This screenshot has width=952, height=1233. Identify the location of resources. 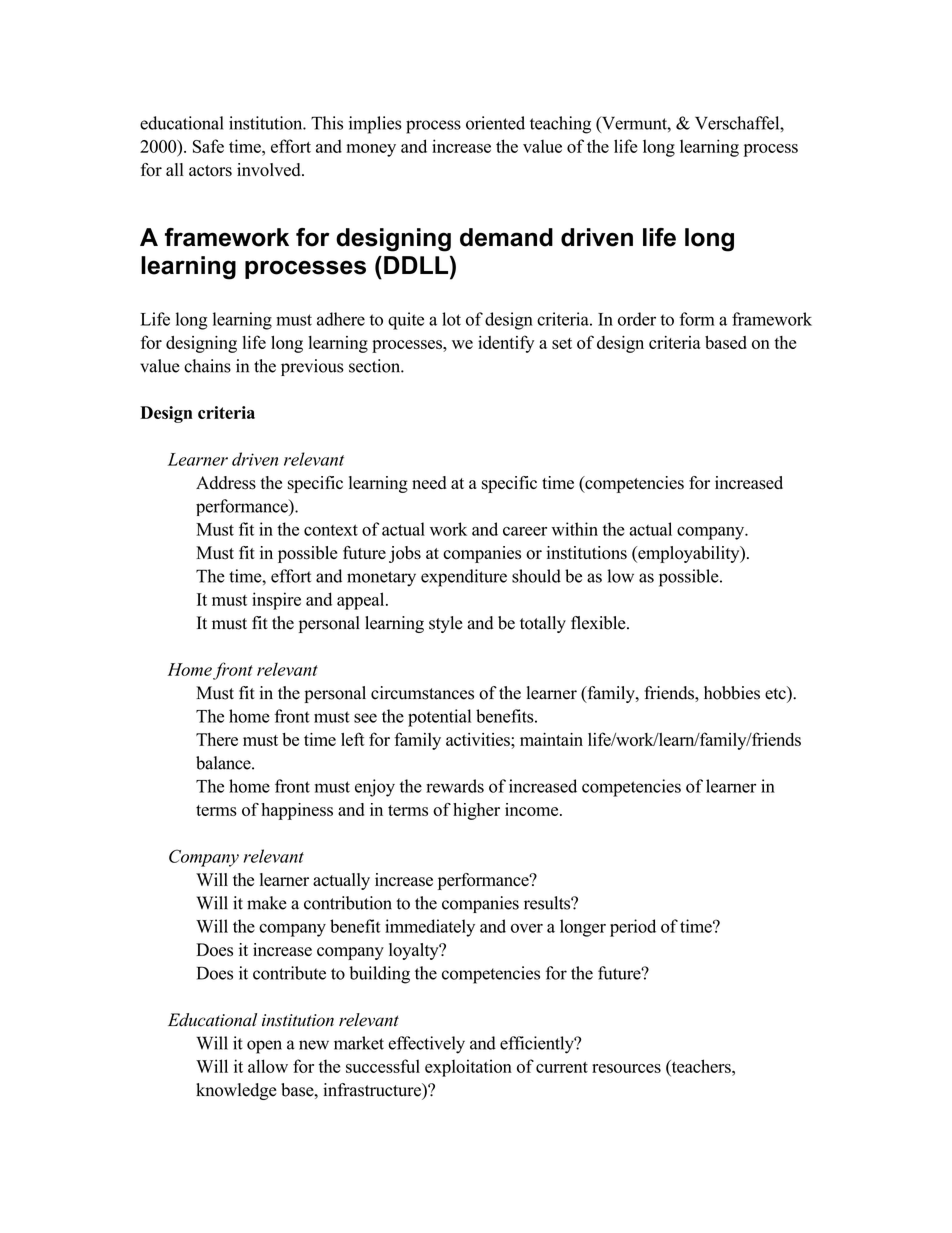
(626, 1068).
